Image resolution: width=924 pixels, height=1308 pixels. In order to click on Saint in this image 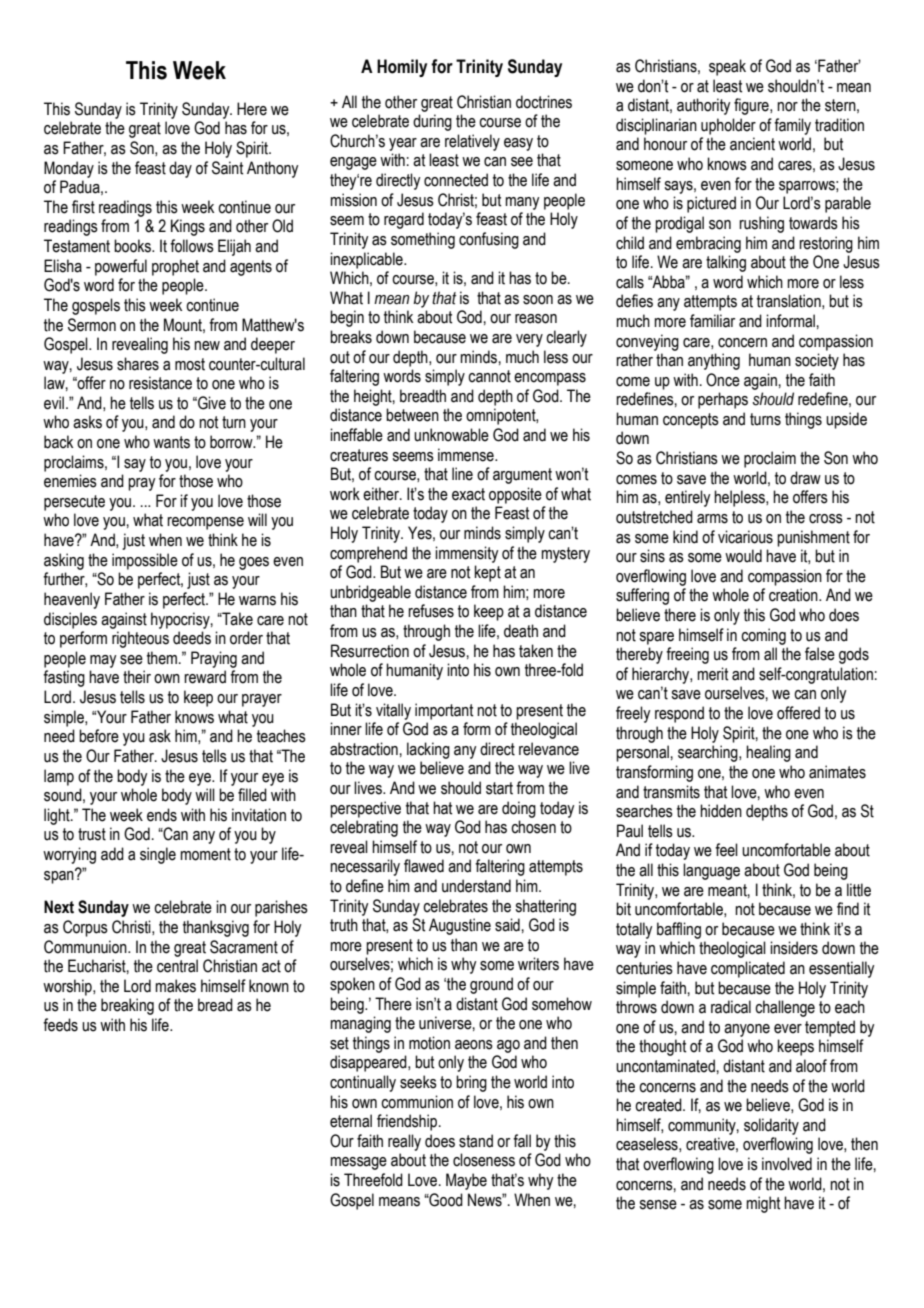, I will do `click(227, 168)`.
